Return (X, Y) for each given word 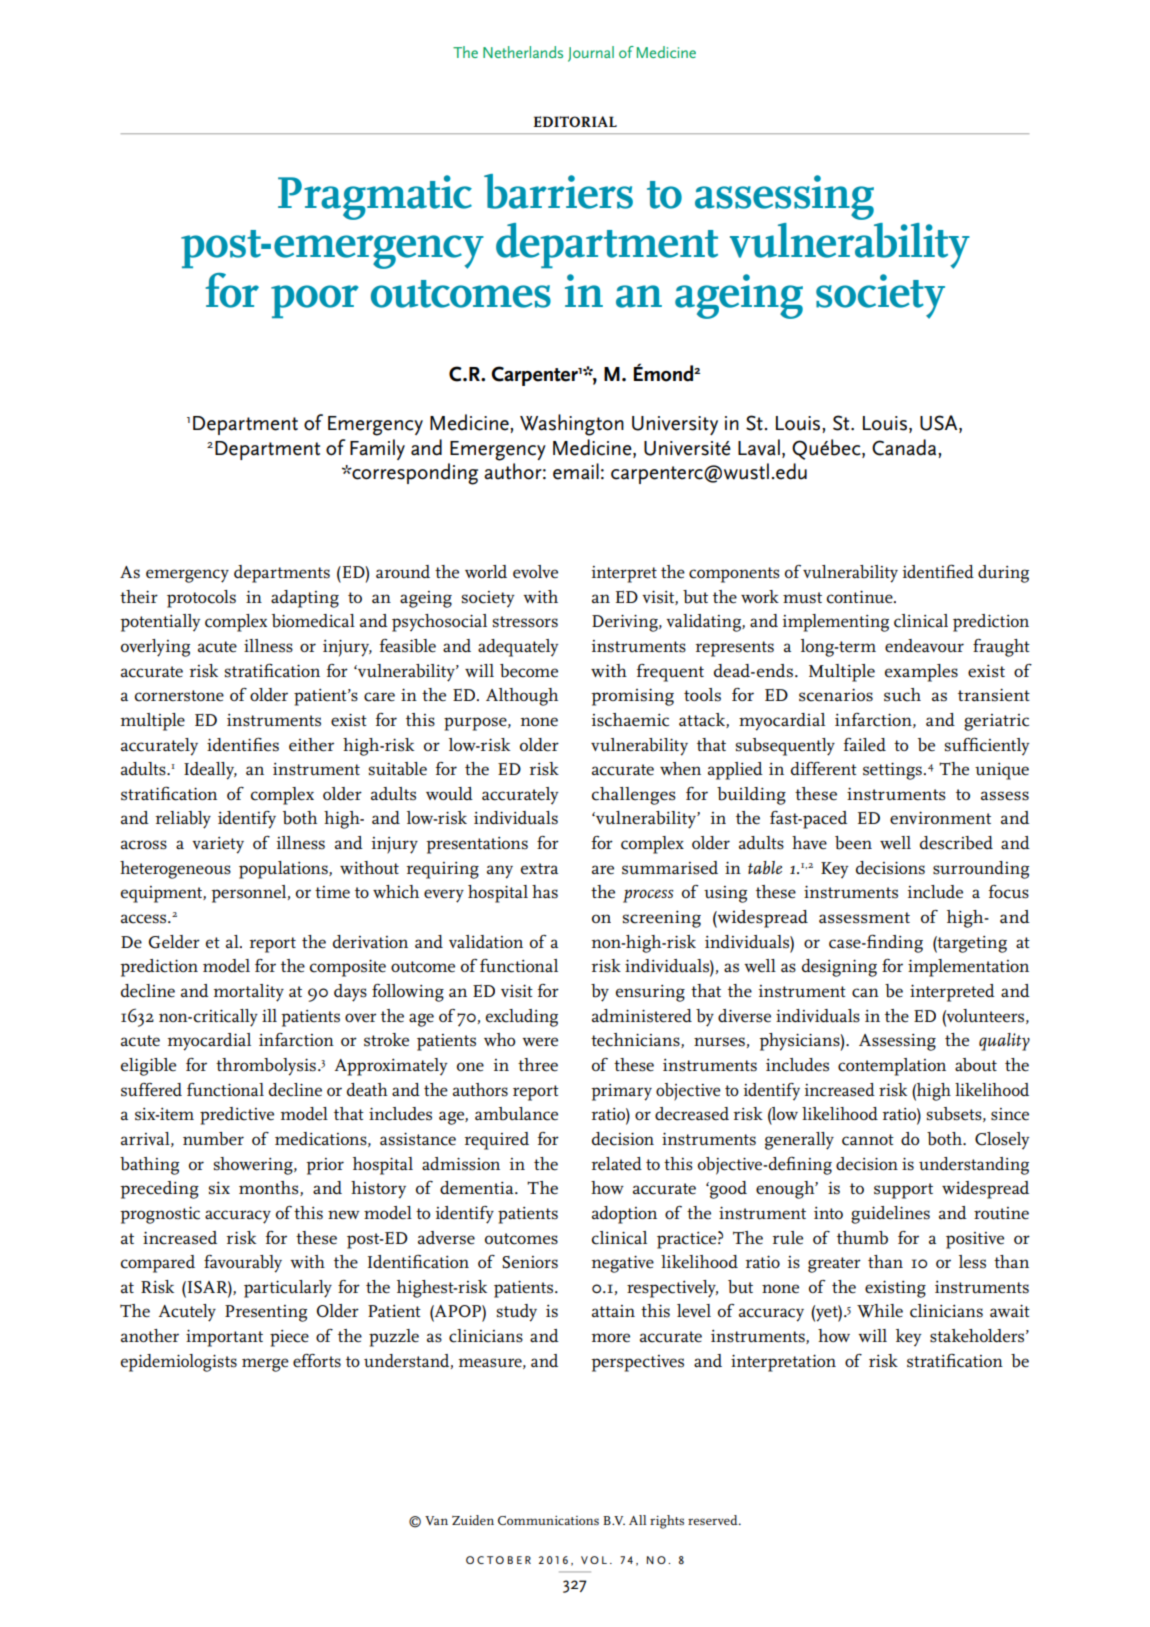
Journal (591, 54)
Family (377, 449)
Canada (905, 447)
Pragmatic (375, 197)
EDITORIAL (575, 121)
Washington (572, 425)
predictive (237, 1116)
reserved (714, 1520)
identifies (243, 744)
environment (940, 818)
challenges (634, 796)
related (616, 1164)
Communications (548, 1520)
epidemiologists (179, 1363)
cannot (868, 1140)
